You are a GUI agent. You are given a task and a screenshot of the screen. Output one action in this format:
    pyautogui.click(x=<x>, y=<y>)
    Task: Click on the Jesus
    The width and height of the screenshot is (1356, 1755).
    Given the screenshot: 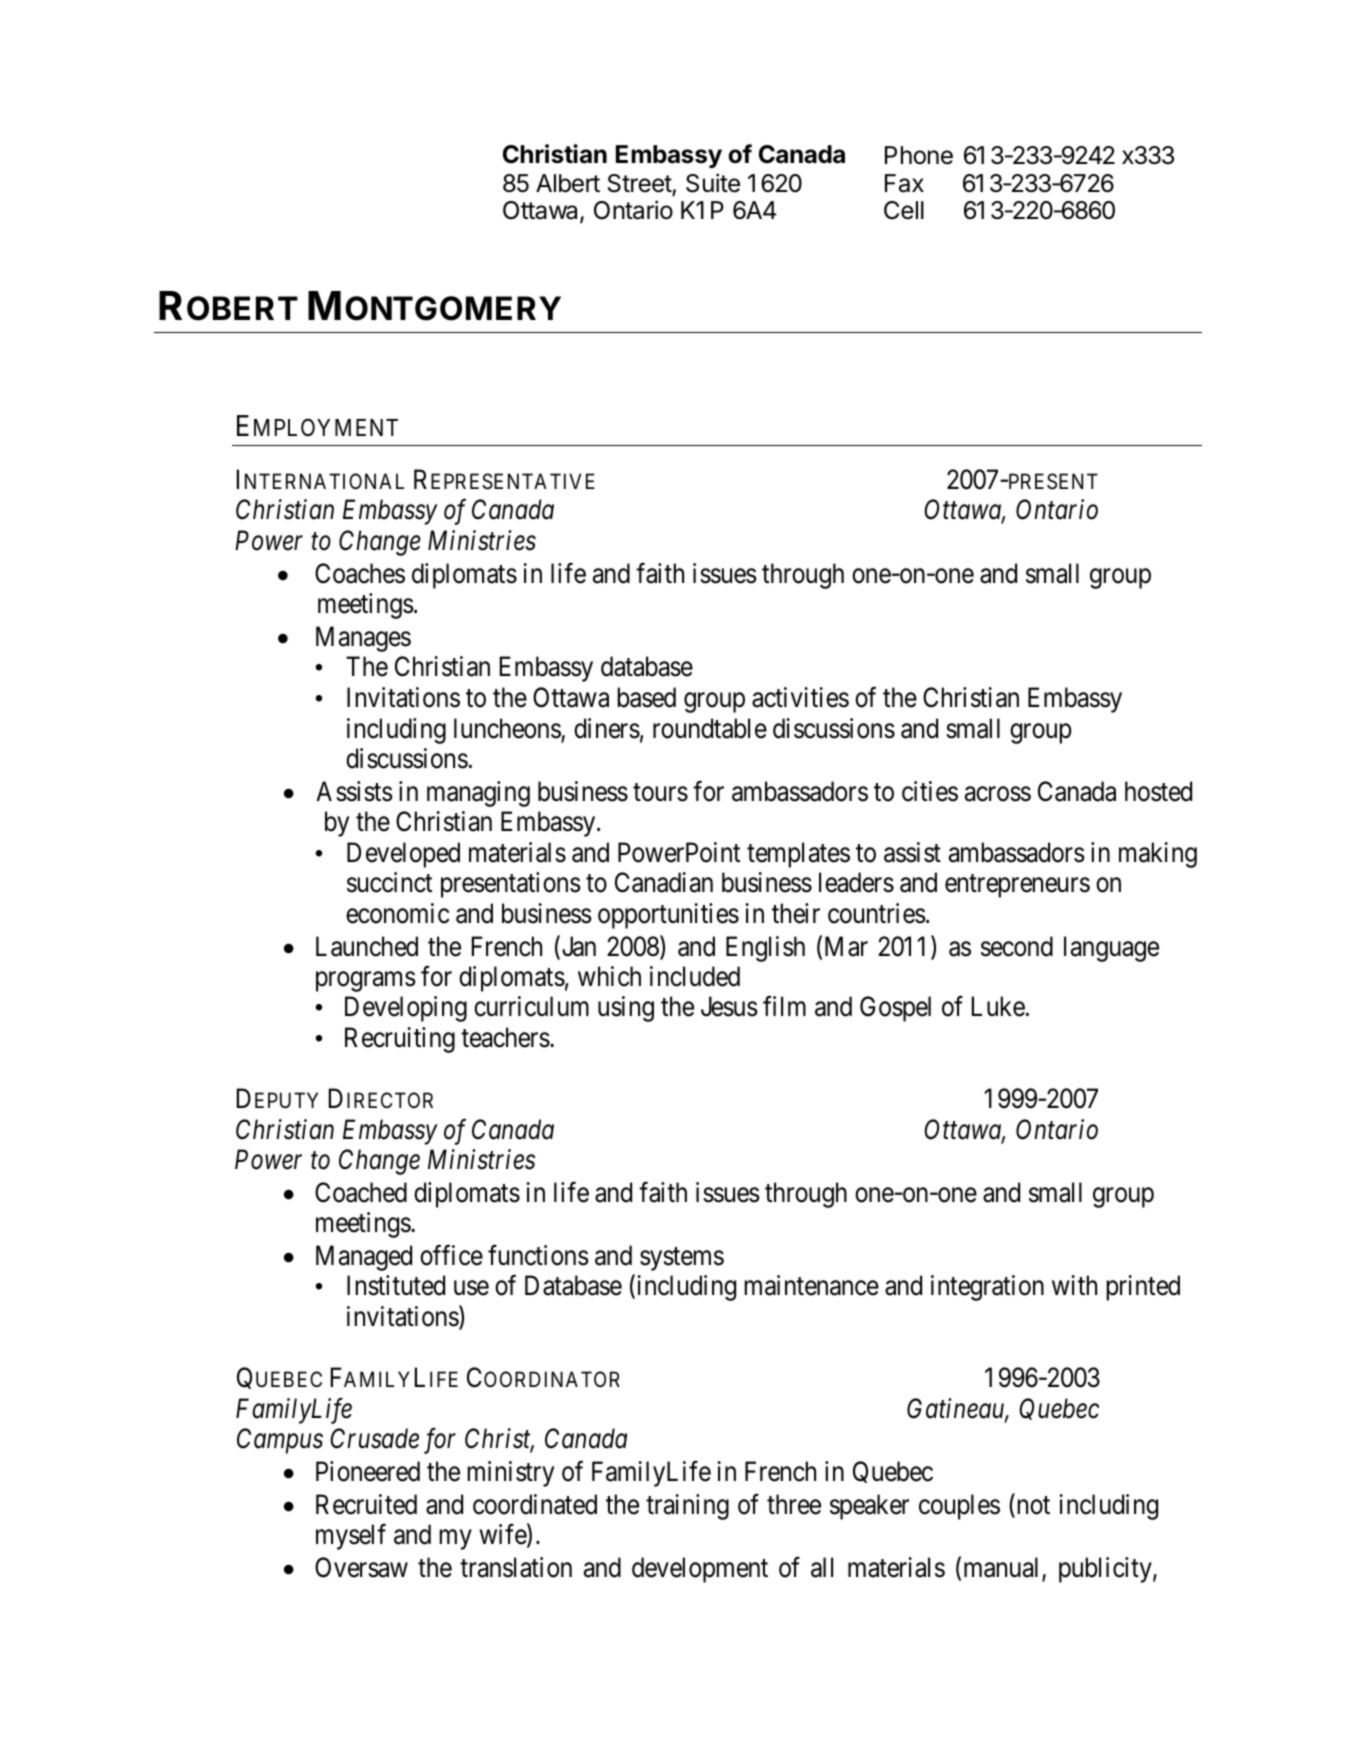 What is the action you would take?
    pyautogui.click(x=729, y=1007)
